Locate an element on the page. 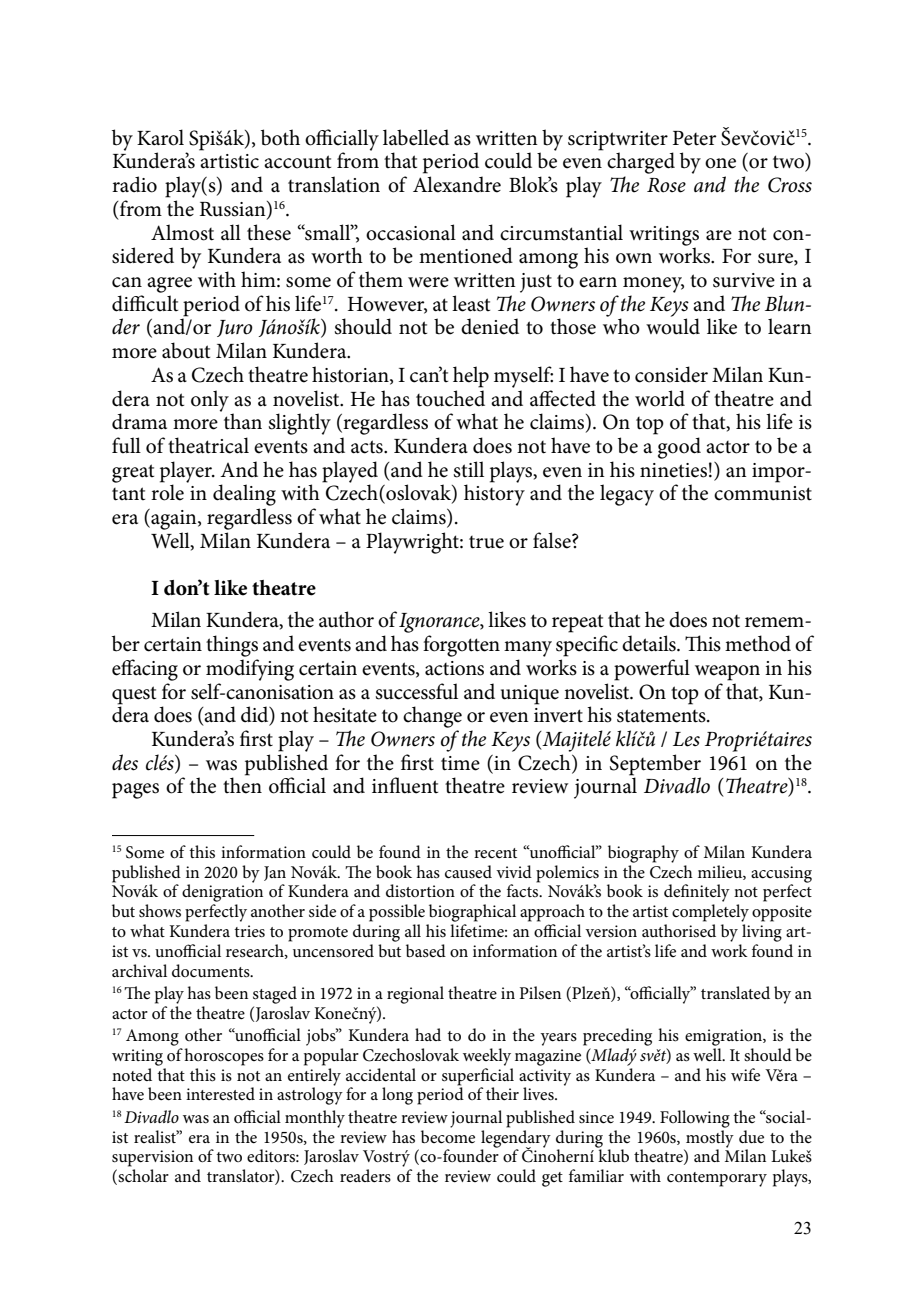 The width and height of the document is (924, 1311). radio is located at coordinates (134, 184).
